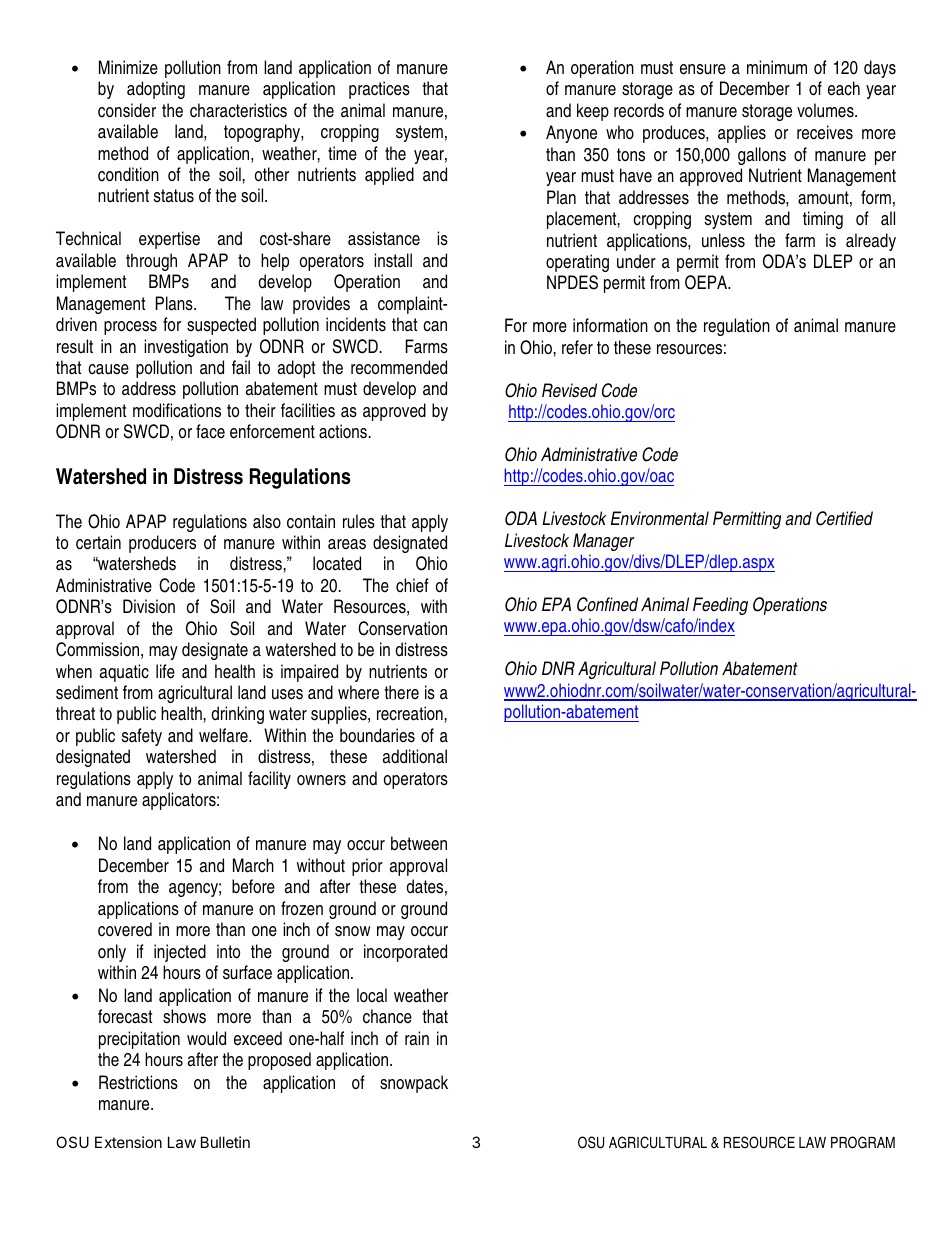 The width and height of the screenshot is (952, 1233). What do you see at coordinates (415, 756) in the screenshot?
I see `additional` at bounding box center [415, 756].
